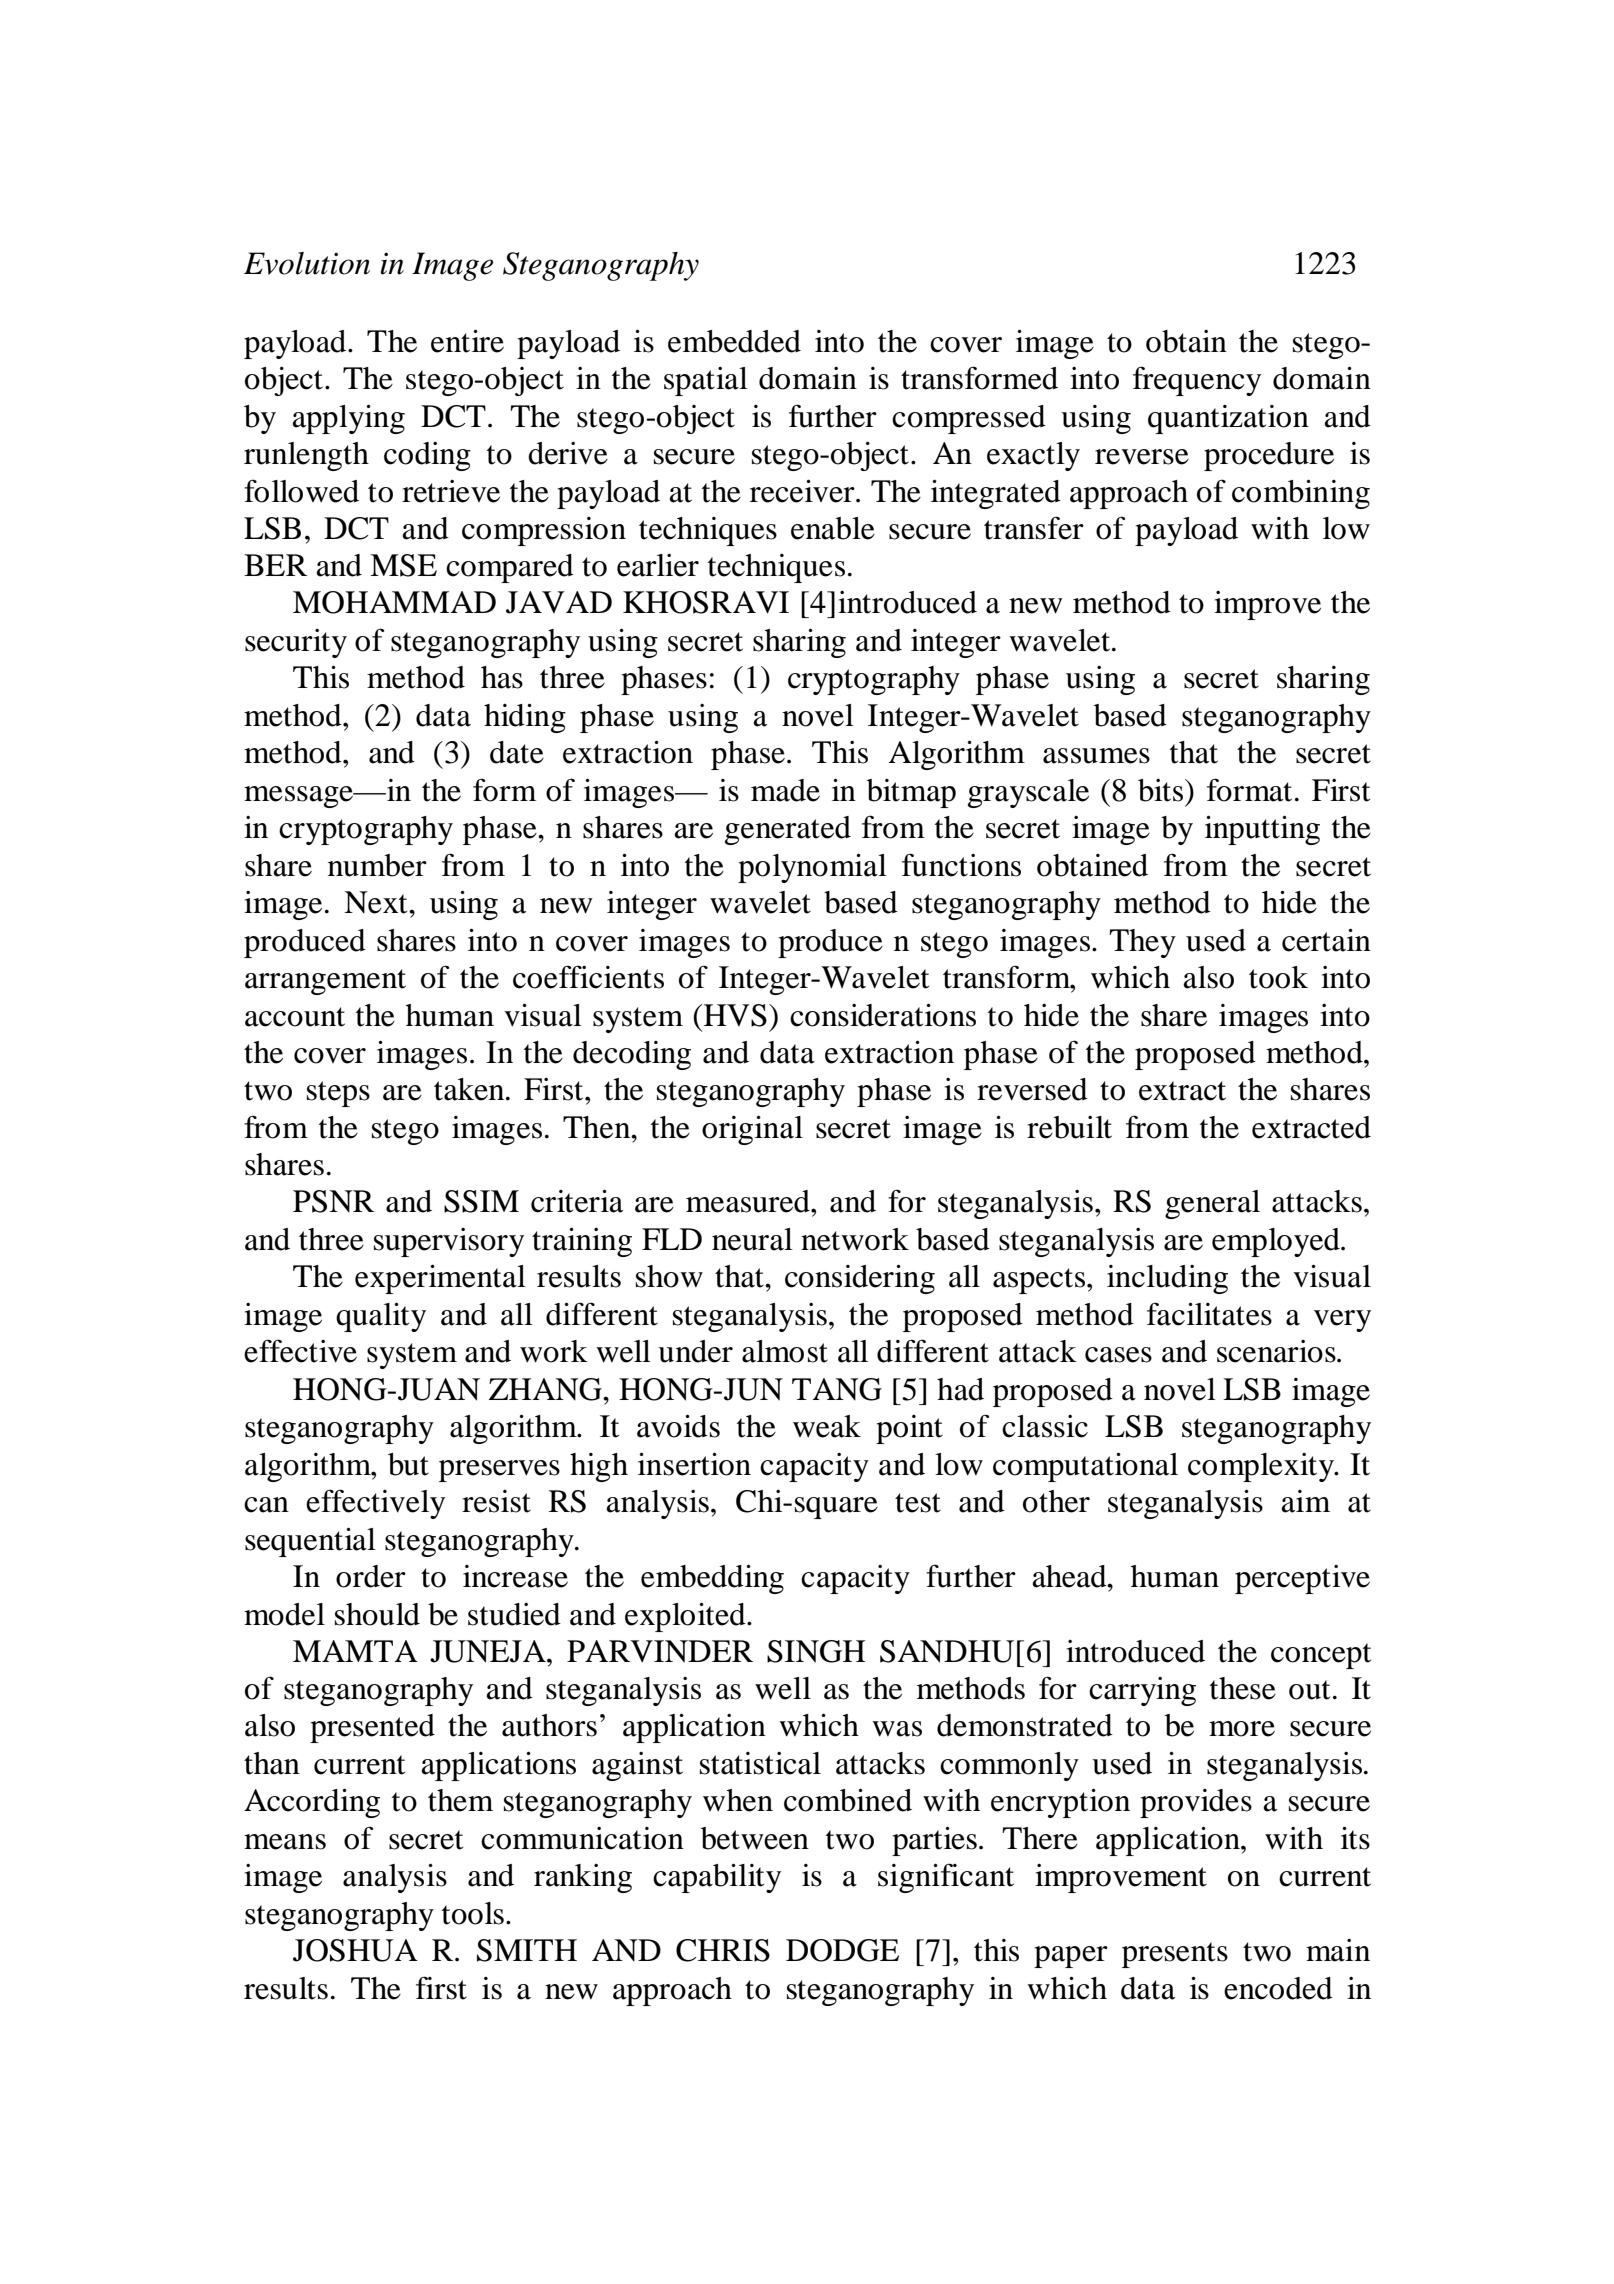 The width and height of the image is (1614, 2284). Describe the element at coordinates (1197, 381) in the image. I see `frequency` at that location.
